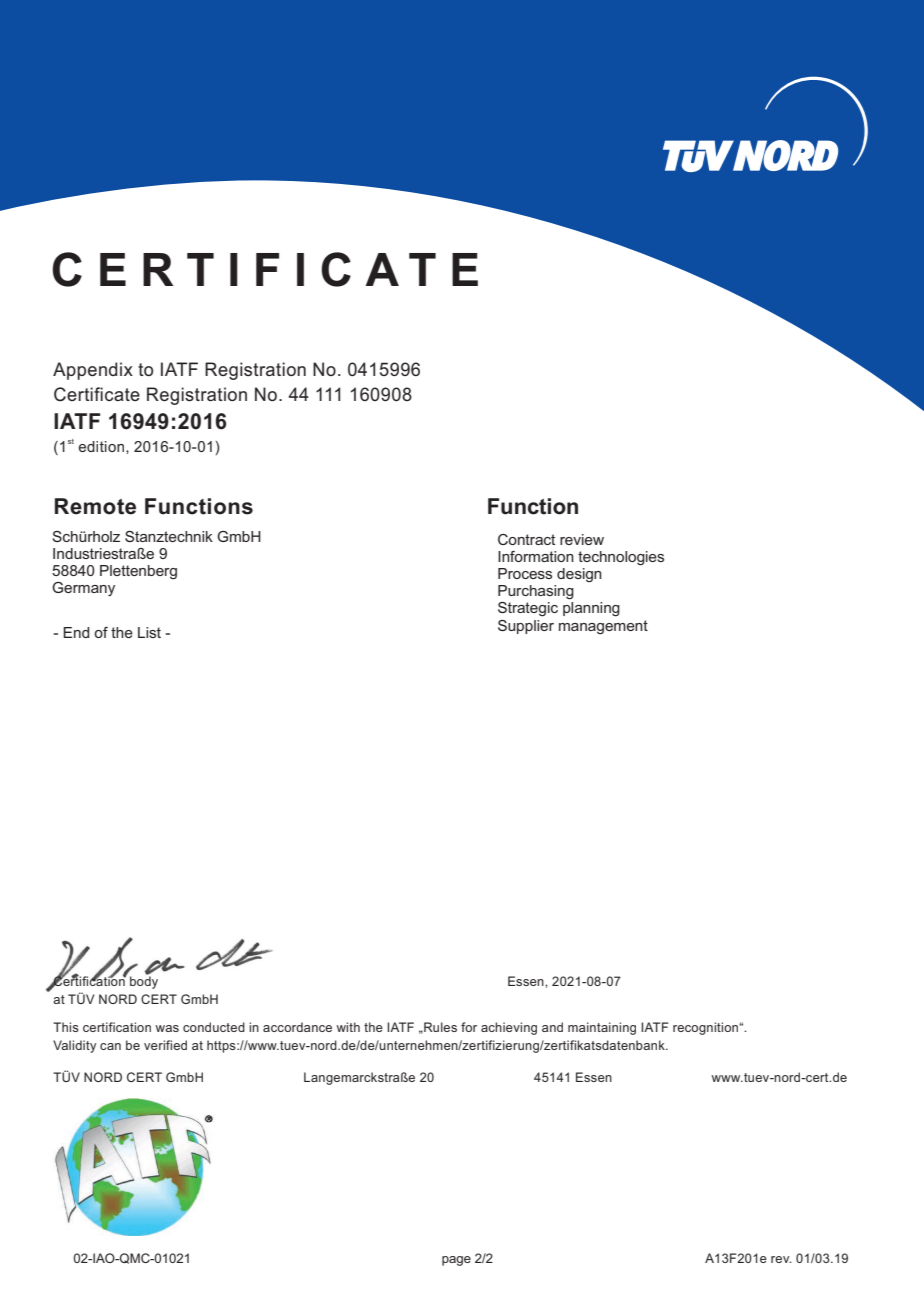 This page has width=924, height=1308. What do you see at coordinates (552, 1027) in the page?
I see `and` at bounding box center [552, 1027].
